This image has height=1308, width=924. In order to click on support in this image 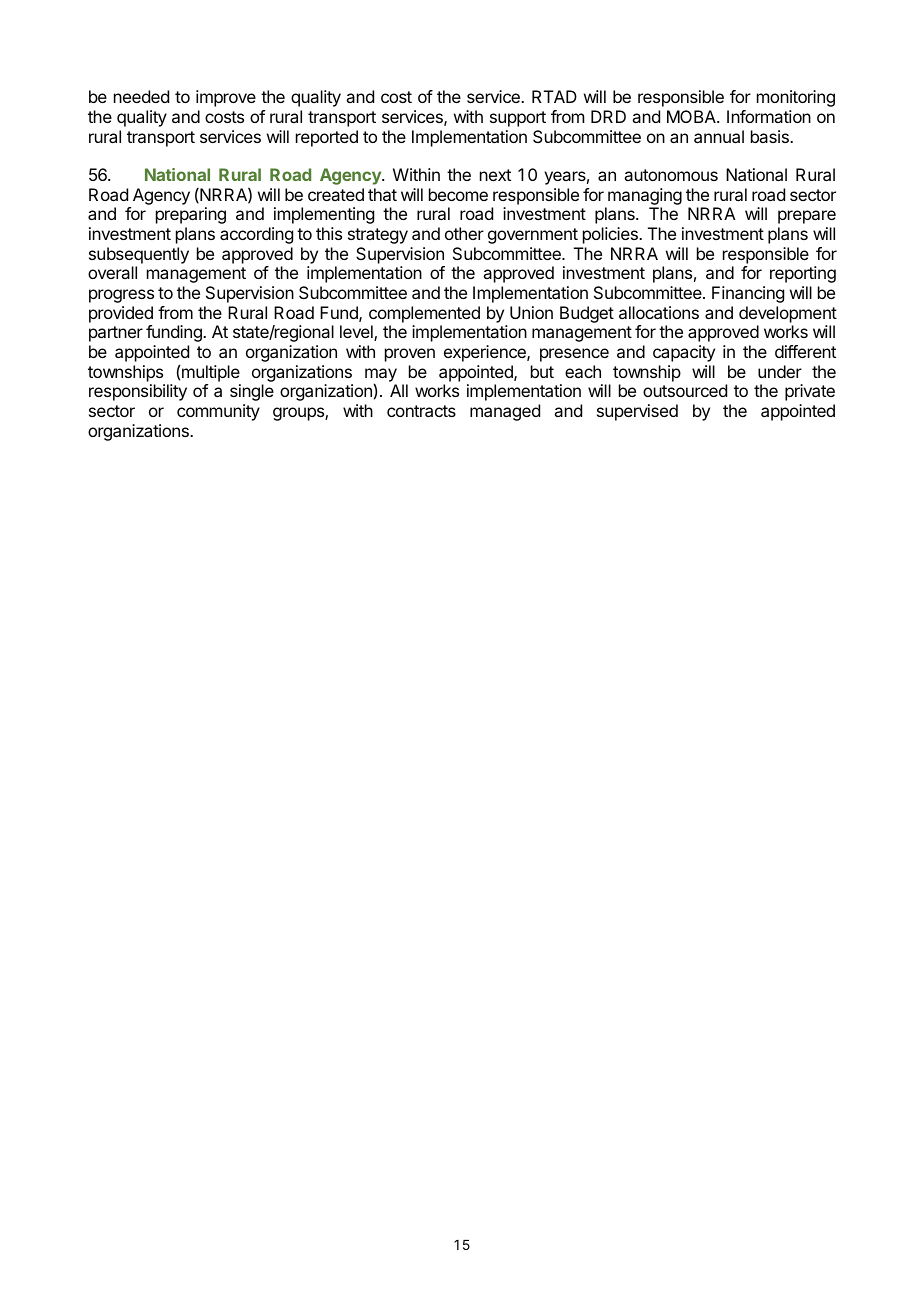, I will do `click(518, 119)`.
